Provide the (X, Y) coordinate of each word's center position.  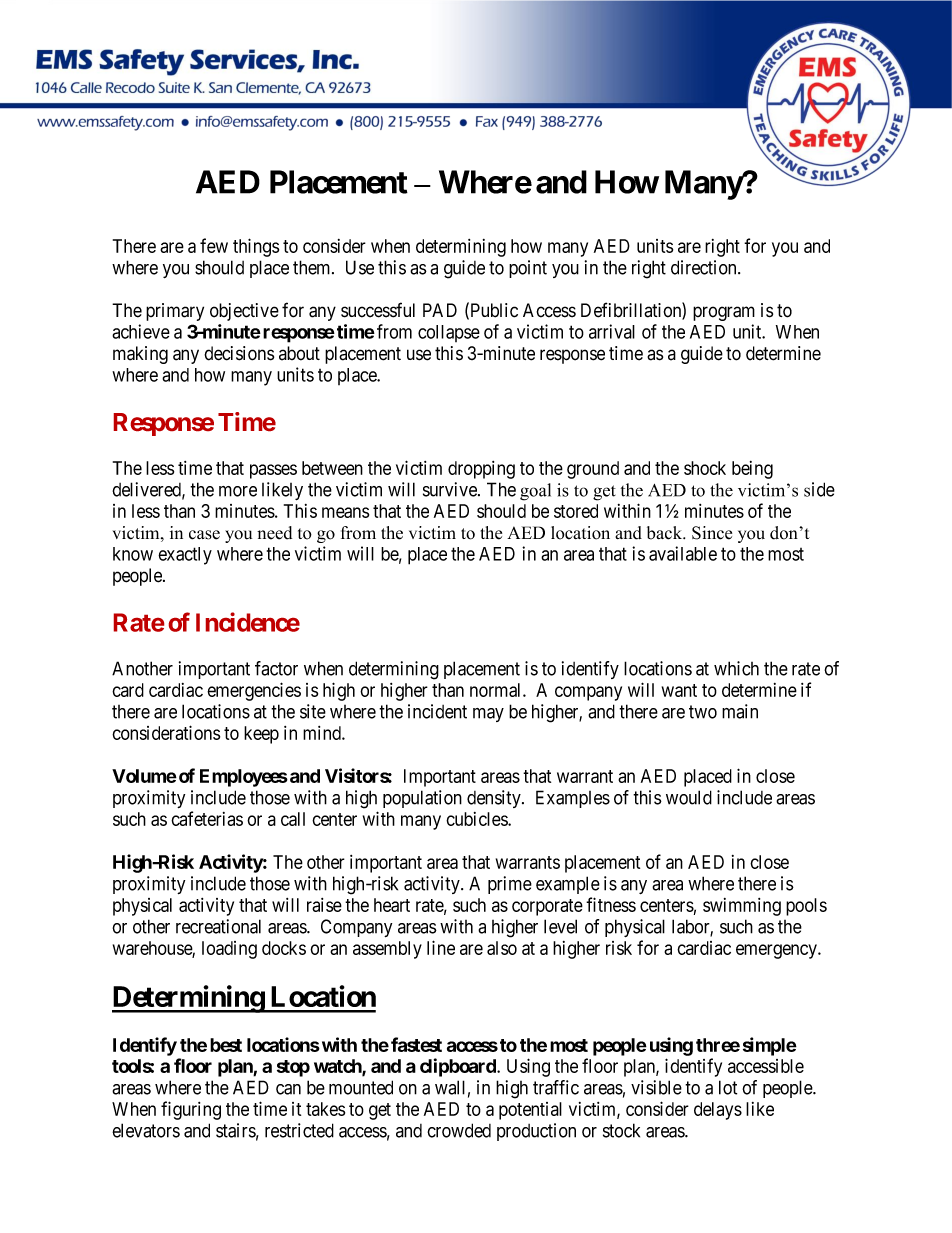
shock (705, 468)
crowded (459, 1130)
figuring (191, 1110)
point (528, 269)
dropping (481, 470)
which (736, 668)
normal (497, 690)
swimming (742, 907)
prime (510, 885)
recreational (218, 926)
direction (705, 267)
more (238, 491)
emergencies (254, 691)
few (214, 245)
